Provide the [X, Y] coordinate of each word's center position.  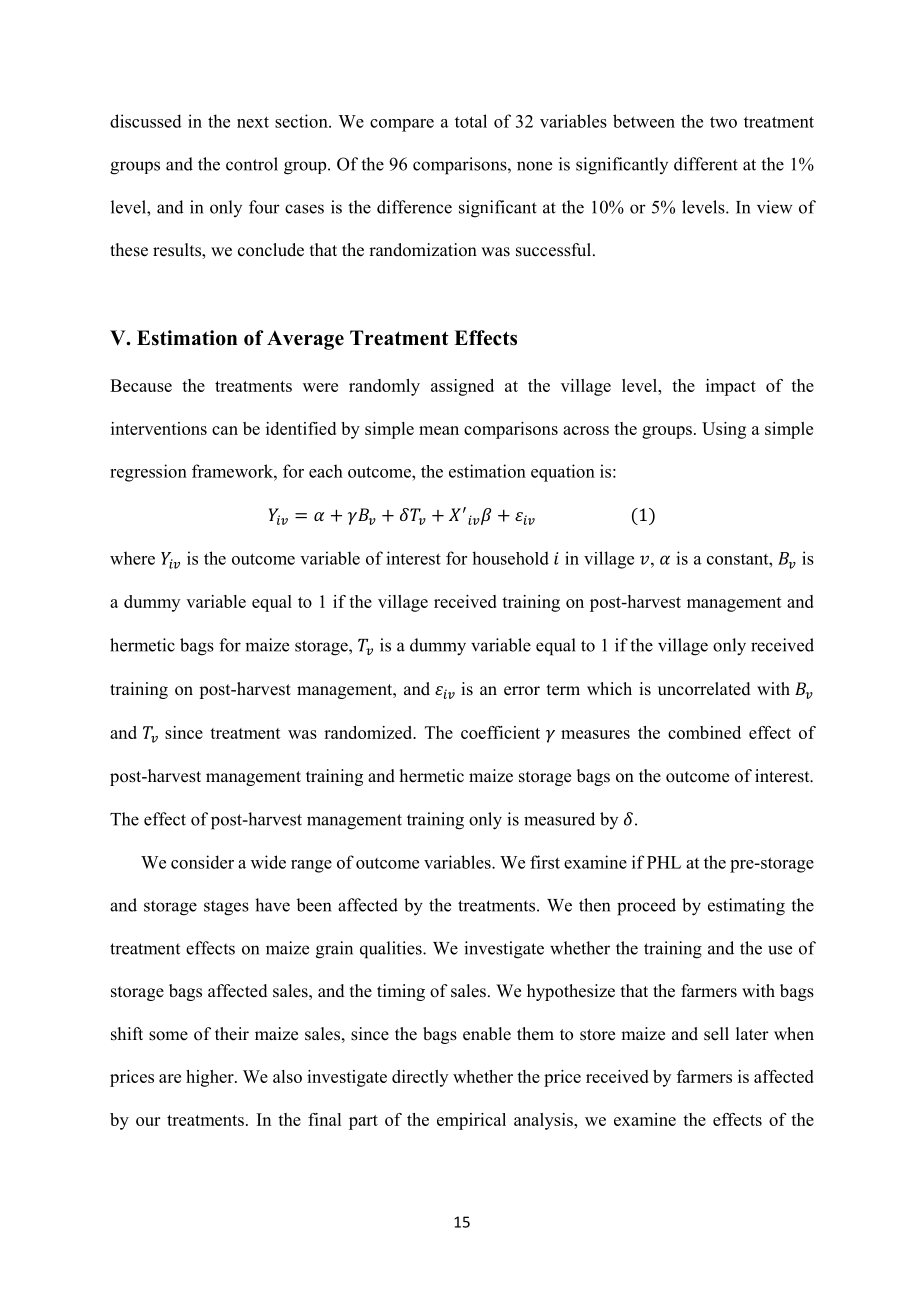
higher [211, 1078]
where [132, 558]
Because [141, 385]
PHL [664, 862]
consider [202, 862]
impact [731, 387]
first [545, 862]
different [706, 164]
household [510, 558]
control [252, 164]
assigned [462, 387]
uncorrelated [704, 689]
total [471, 121]
